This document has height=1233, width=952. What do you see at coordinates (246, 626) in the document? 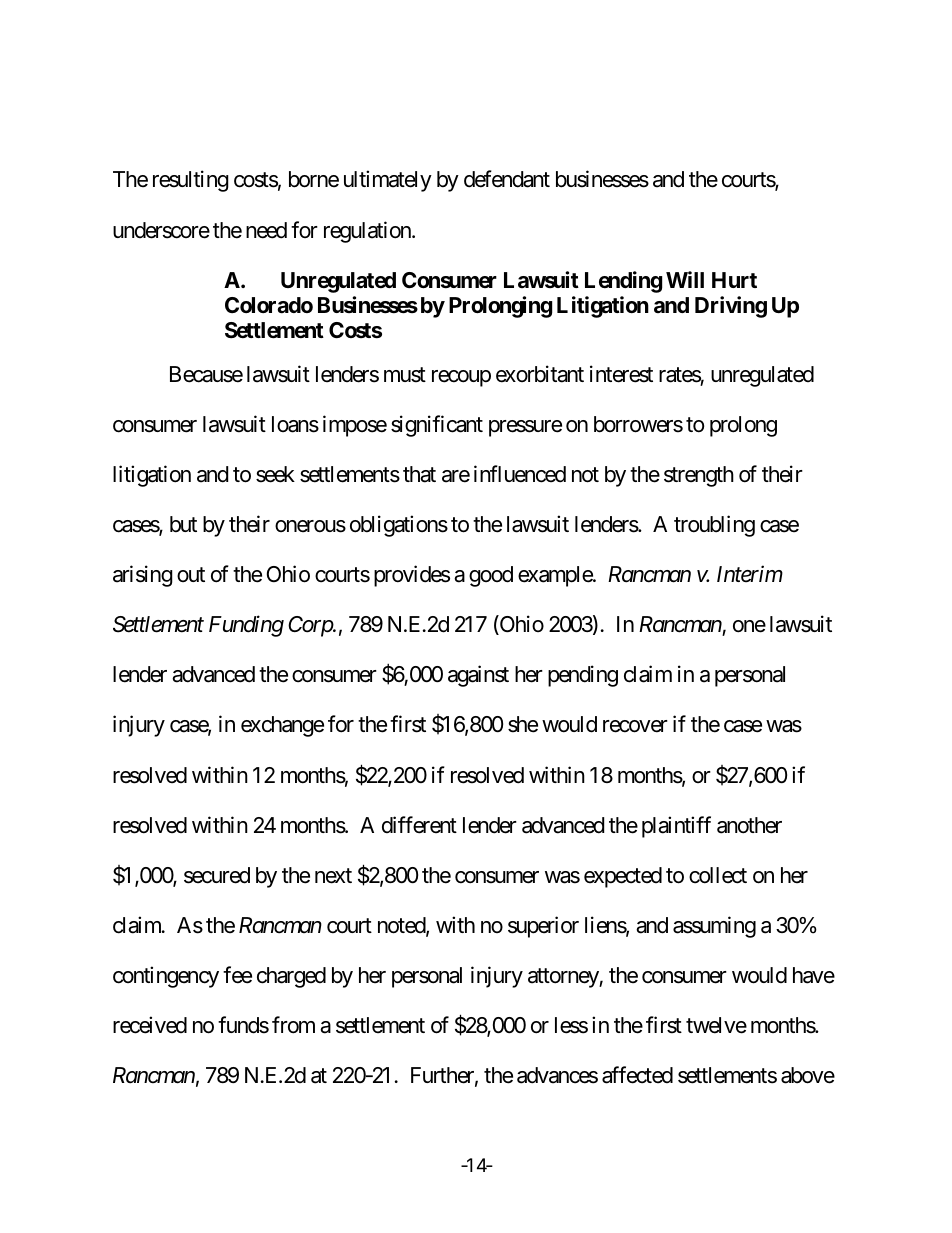
I see `Funding` at bounding box center [246, 626].
